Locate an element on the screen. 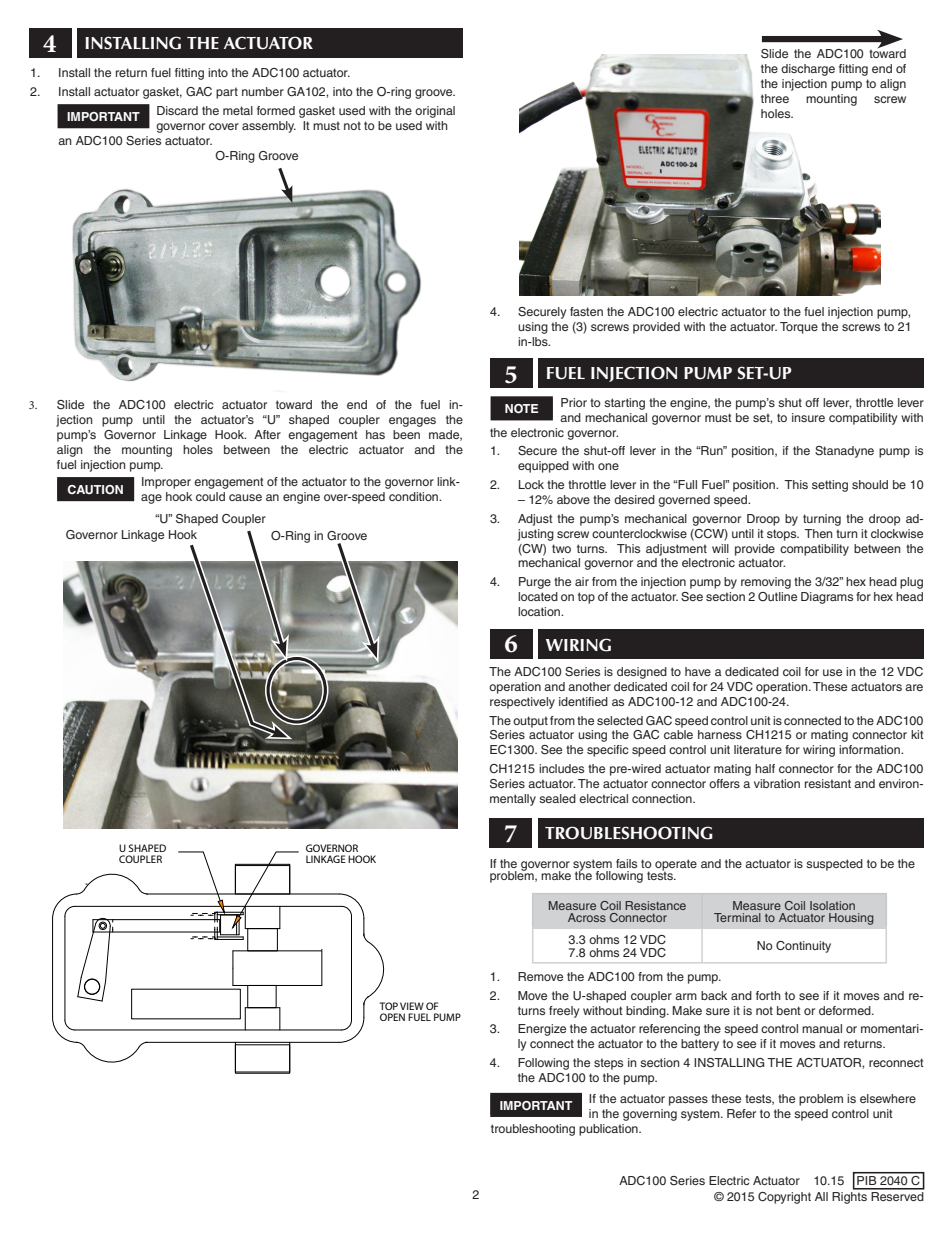  three is located at coordinates (775, 98).
